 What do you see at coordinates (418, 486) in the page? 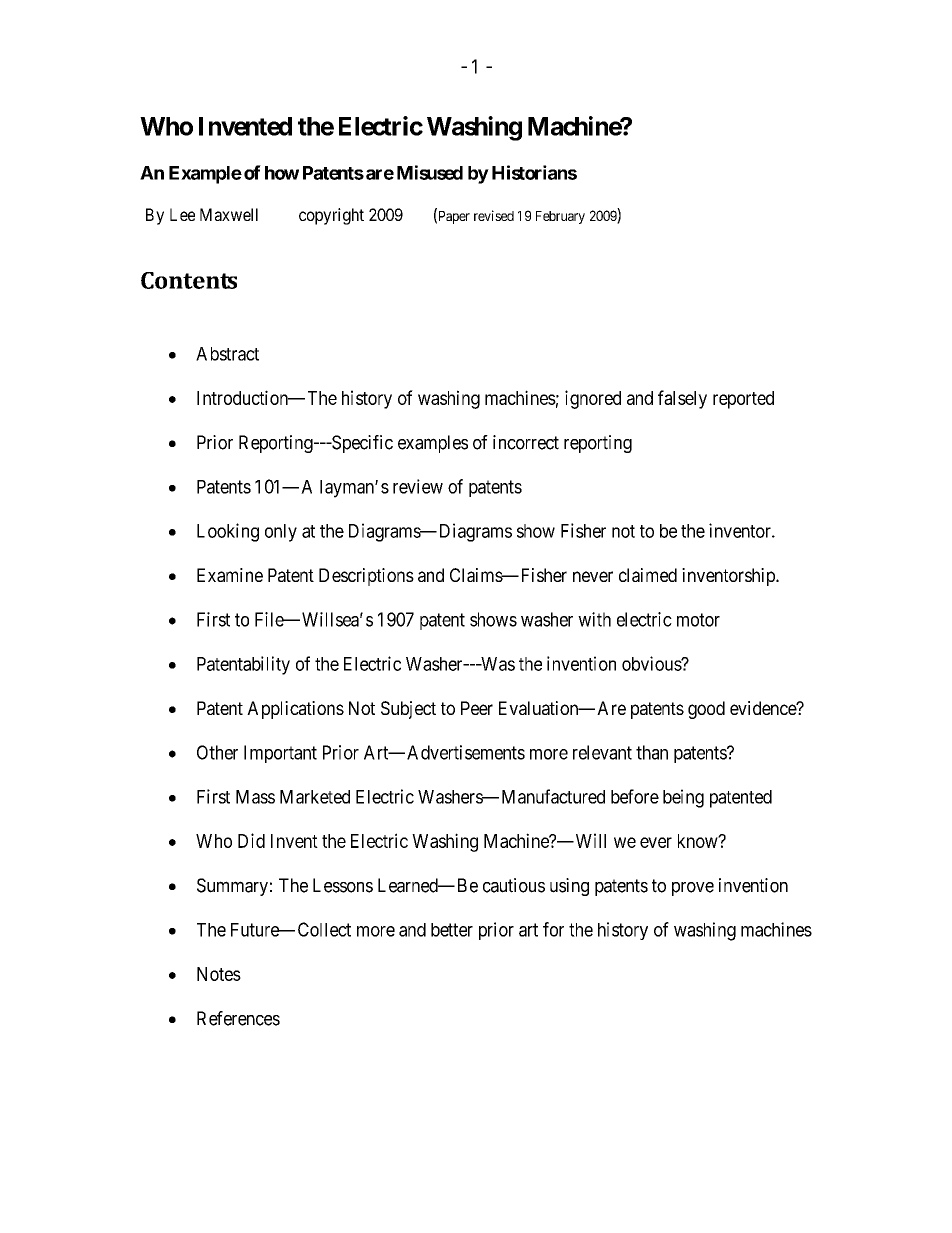
I see `review` at bounding box center [418, 486].
